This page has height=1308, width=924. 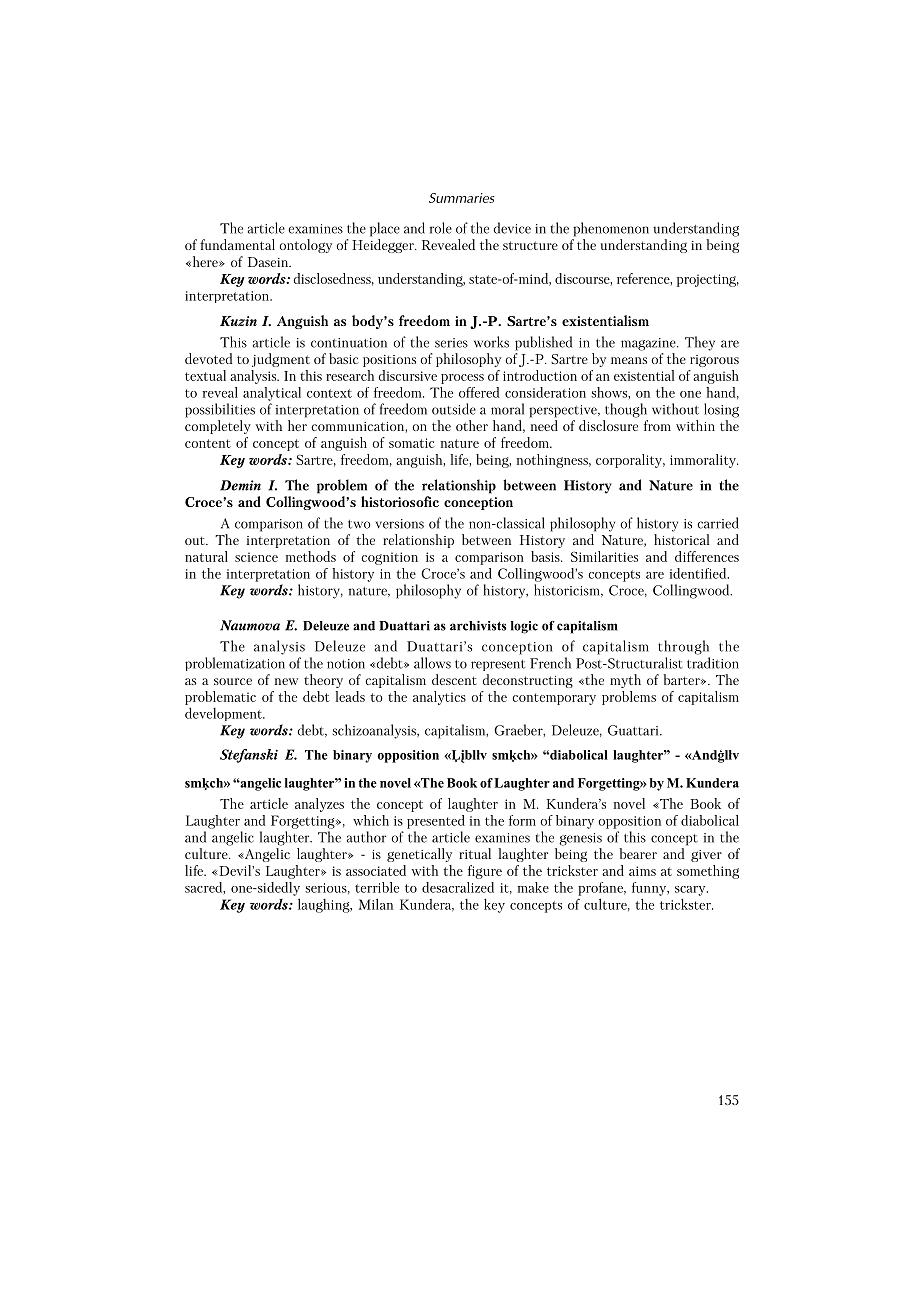 I want to click on fundamental, so click(x=237, y=244).
